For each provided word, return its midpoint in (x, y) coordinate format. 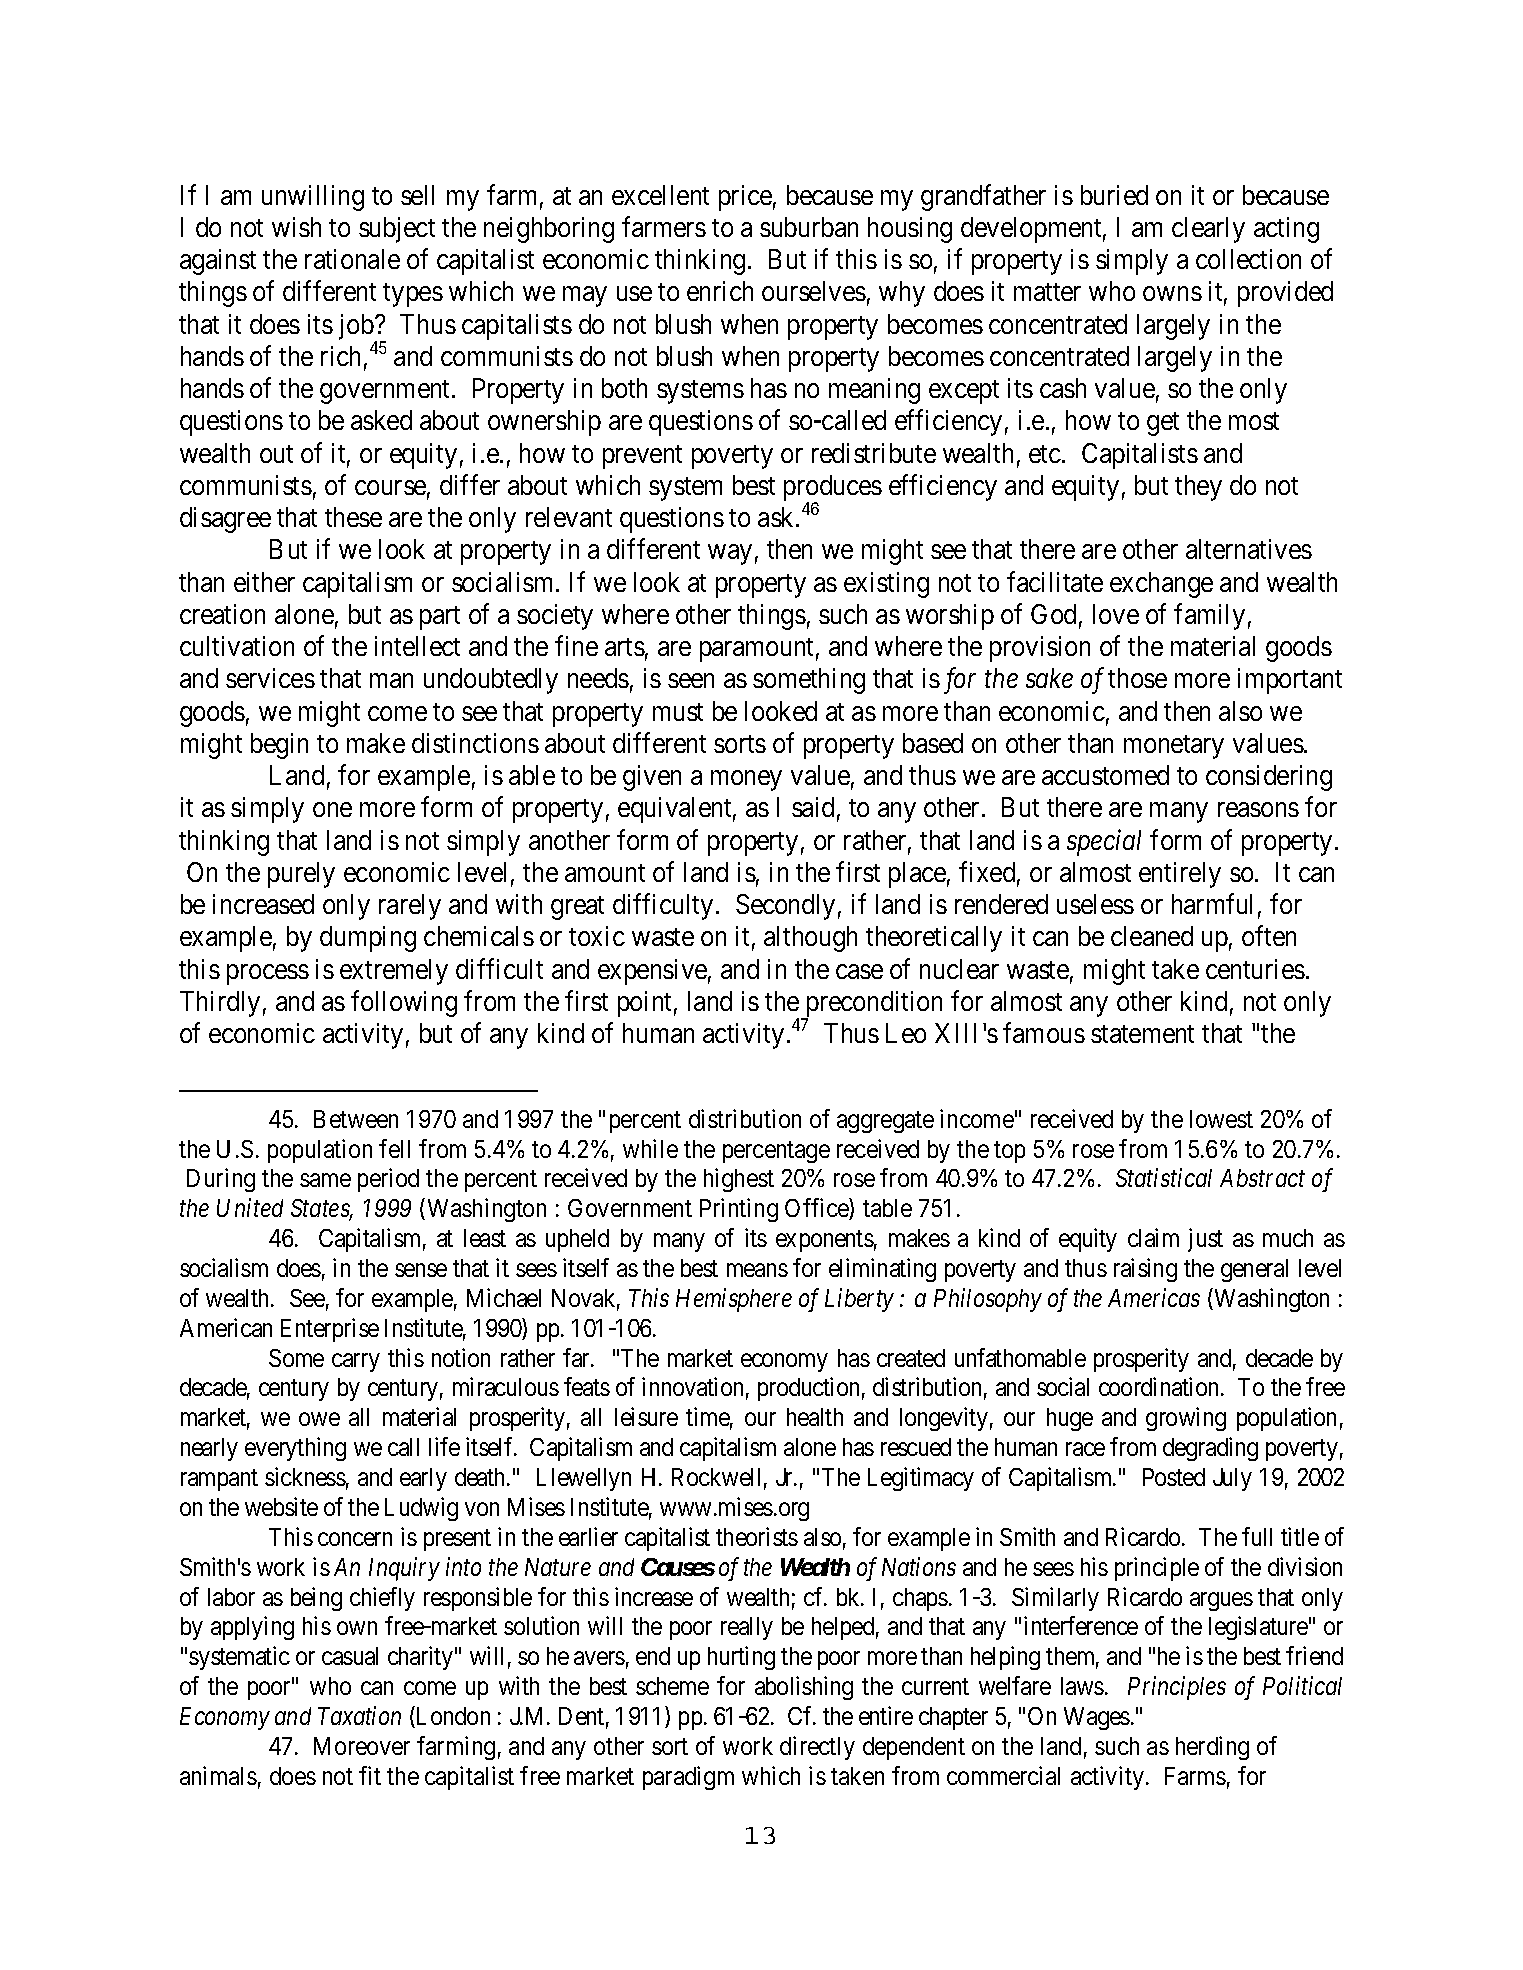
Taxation (359, 1716)
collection (1248, 259)
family (1209, 616)
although (810, 939)
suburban (809, 227)
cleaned (1152, 936)
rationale (352, 259)
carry (356, 1362)
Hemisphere (734, 1300)
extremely (394, 972)
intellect (417, 646)
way (730, 555)
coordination (1160, 1386)
